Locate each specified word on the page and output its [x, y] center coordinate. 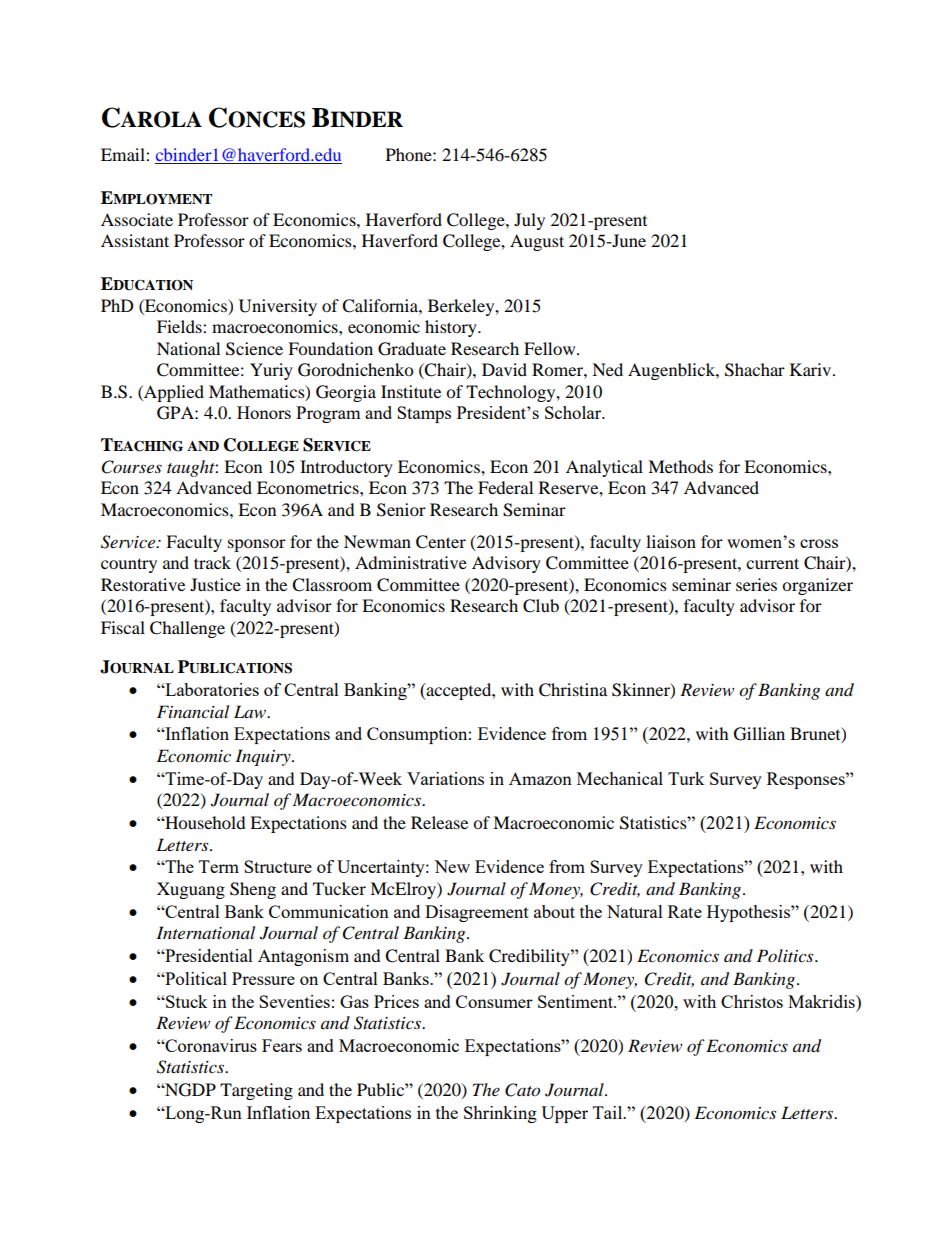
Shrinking [500, 1114]
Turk [686, 778]
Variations [445, 778]
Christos [752, 1001]
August [537, 242]
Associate [137, 219]
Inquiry [264, 757]
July [529, 221]
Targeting [256, 1091]
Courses [132, 467]
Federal [505, 487]
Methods [680, 466]
